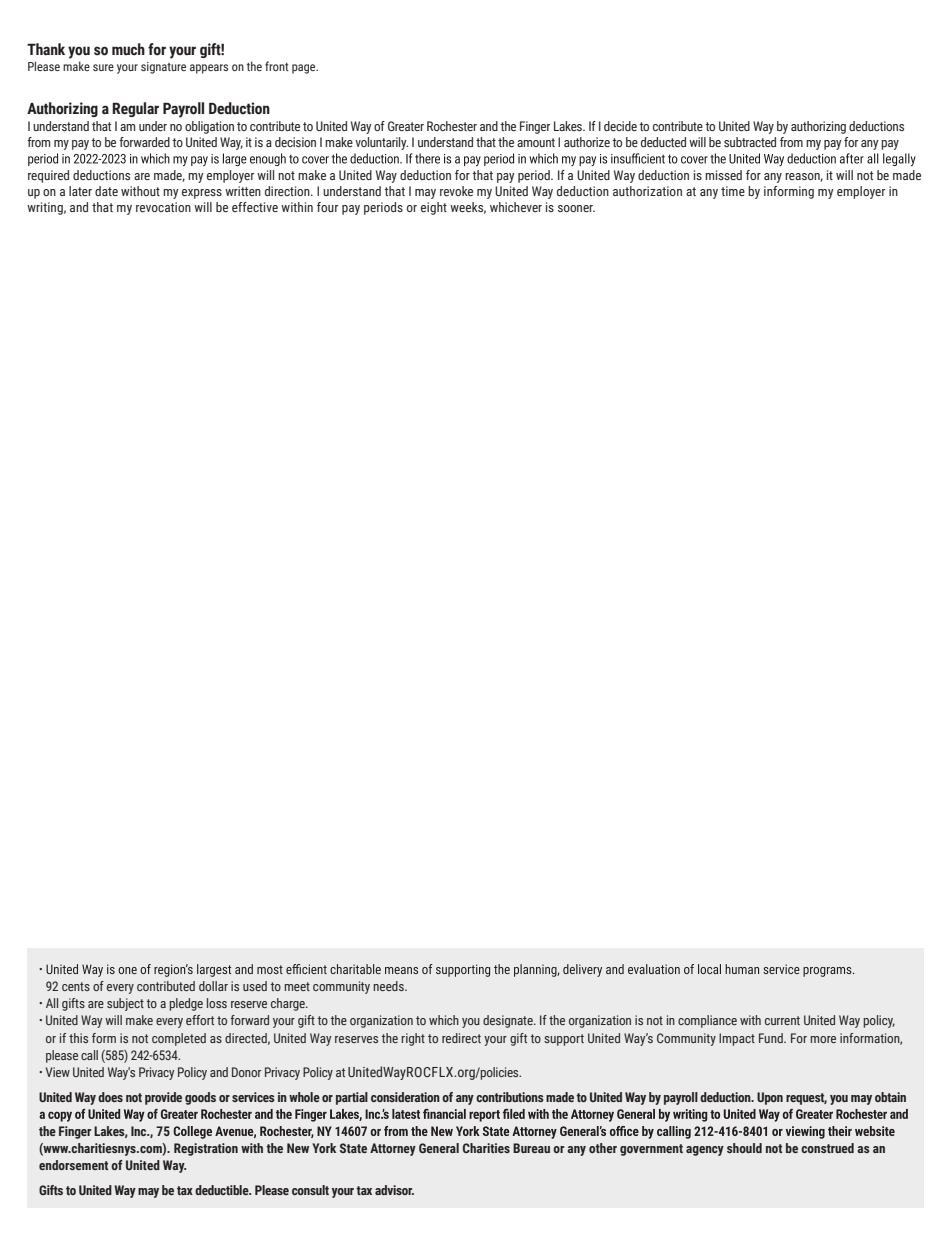  What do you see at coordinates (782, 1020) in the page?
I see `current` at bounding box center [782, 1020].
